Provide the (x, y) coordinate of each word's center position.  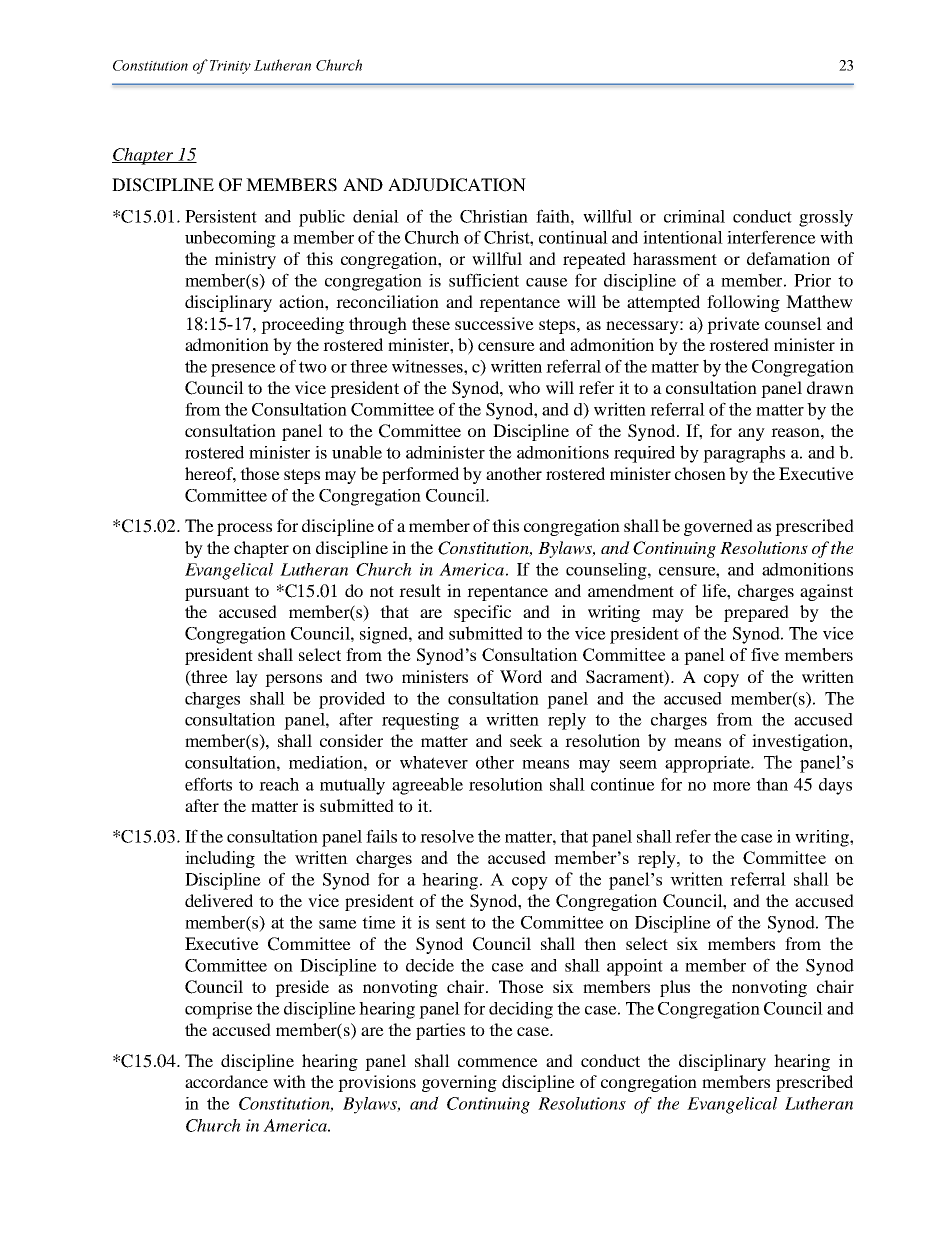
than (772, 784)
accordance (226, 1081)
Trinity (230, 67)
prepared (756, 613)
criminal (694, 216)
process (244, 529)
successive (494, 323)
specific (482, 613)
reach (279, 784)
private (733, 325)
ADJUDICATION (457, 185)
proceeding (302, 325)
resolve (447, 836)
